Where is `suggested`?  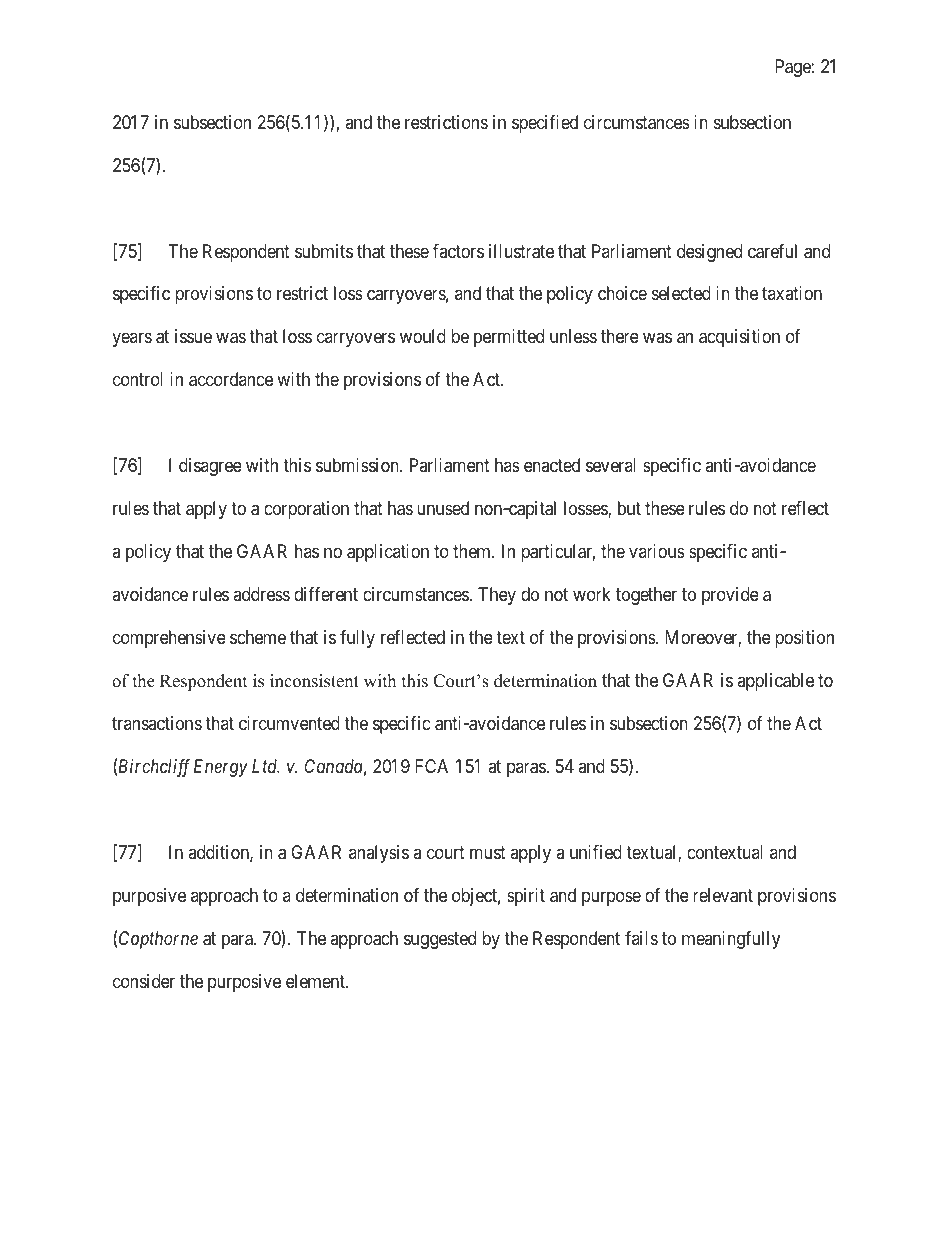 suggested is located at coordinates (440, 940).
